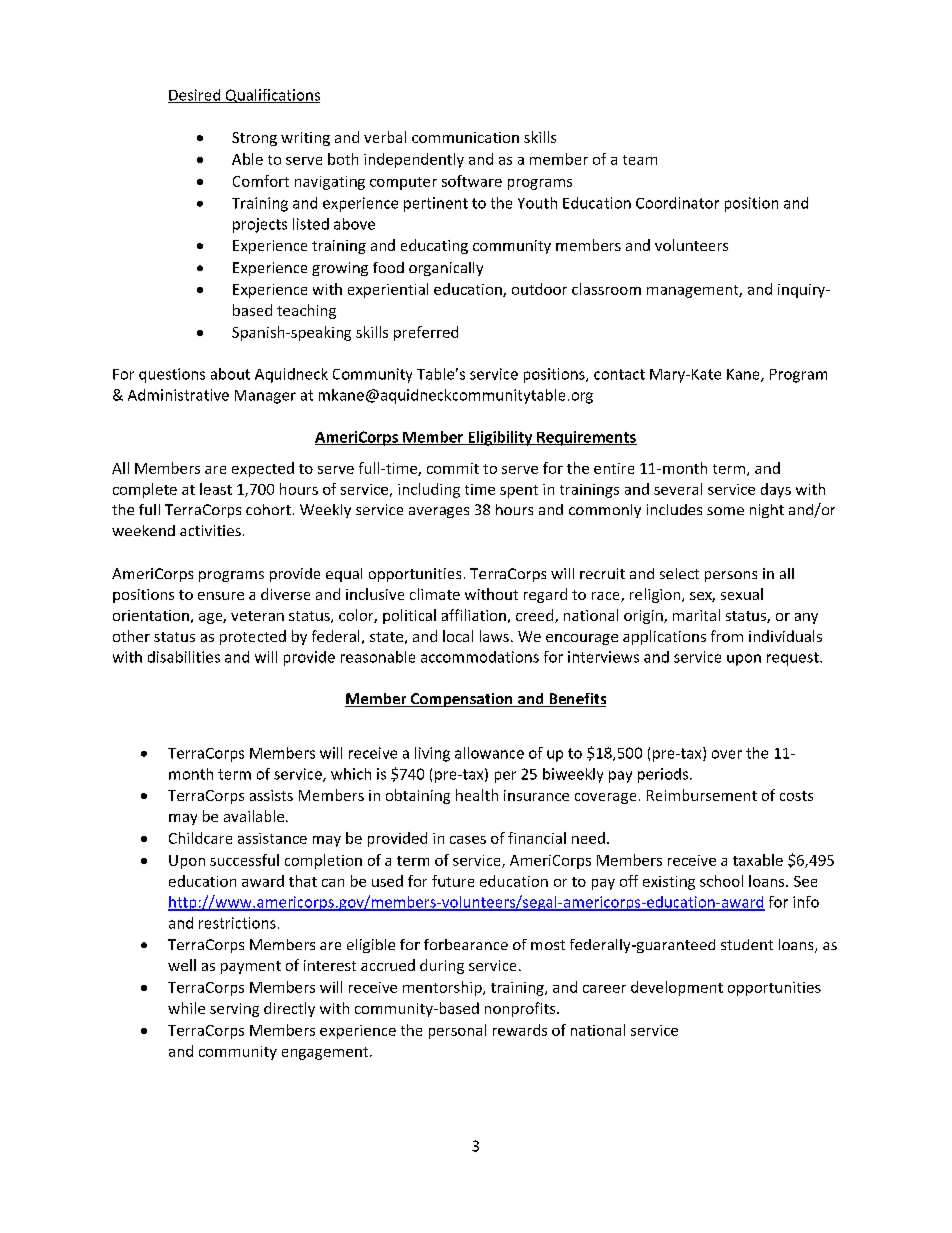  Describe the element at coordinates (678, 489) in the screenshot. I see `several` at that location.
